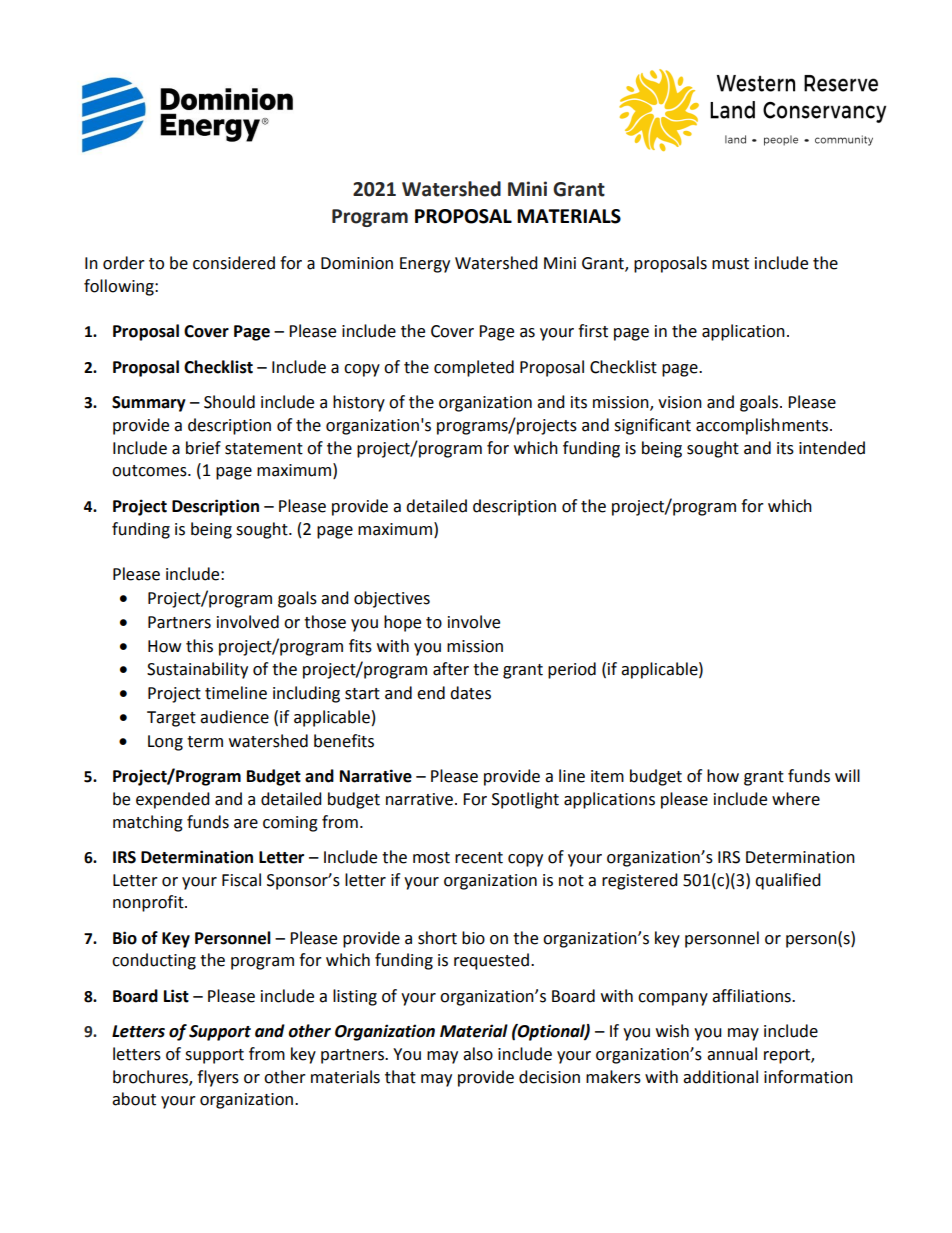  Describe the element at coordinates (720, 1077) in the screenshot. I see `additional` at that location.
